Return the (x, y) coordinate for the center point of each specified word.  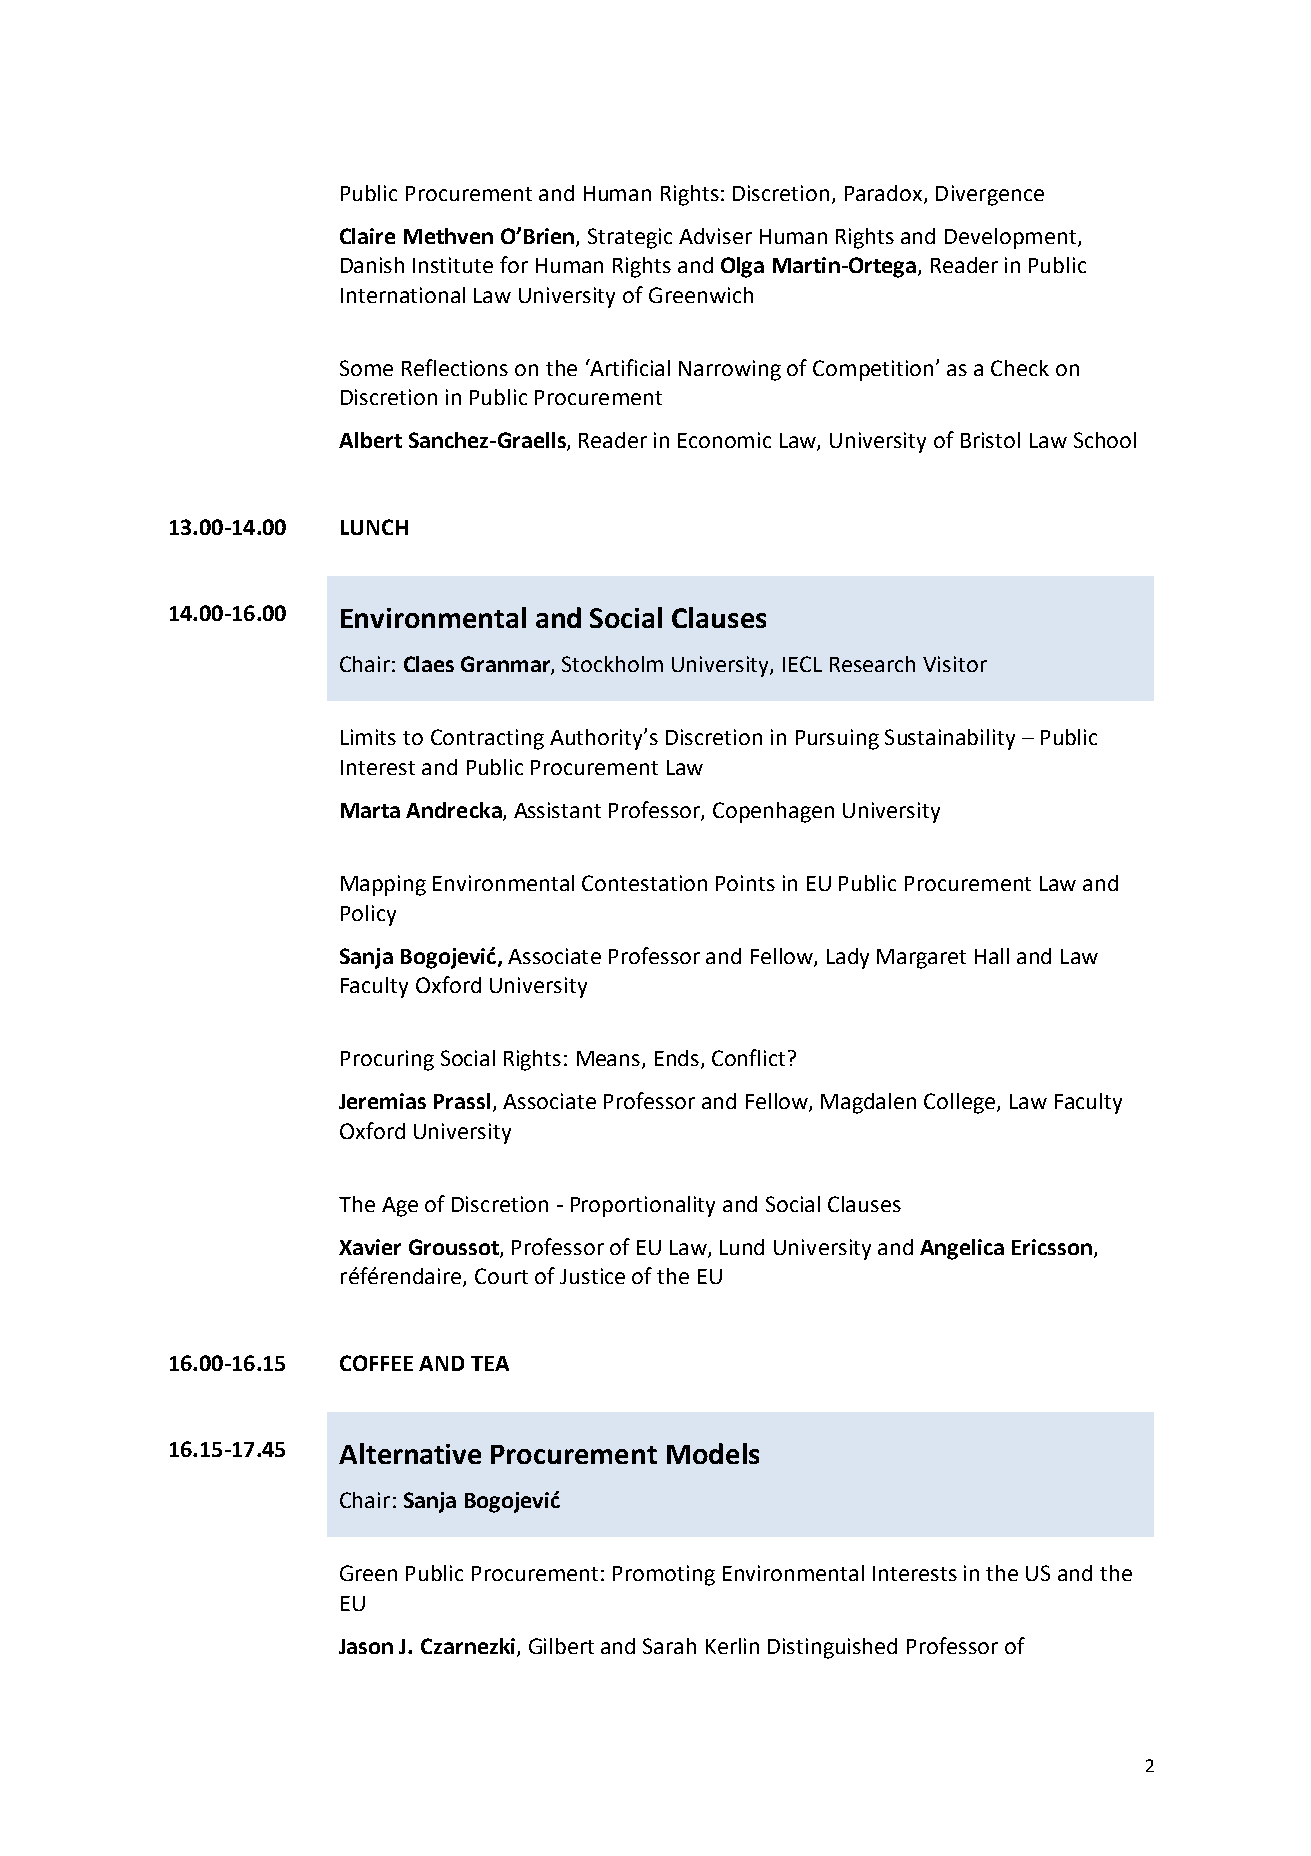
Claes (429, 664)
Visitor (955, 664)
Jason (366, 1646)
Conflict (748, 1057)
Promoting (664, 1575)
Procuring (387, 1060)
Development (1012, 238)
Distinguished (832, 1648)
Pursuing (837, 739)
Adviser (715, 236)
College (961, 1103)
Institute (453, 265)
